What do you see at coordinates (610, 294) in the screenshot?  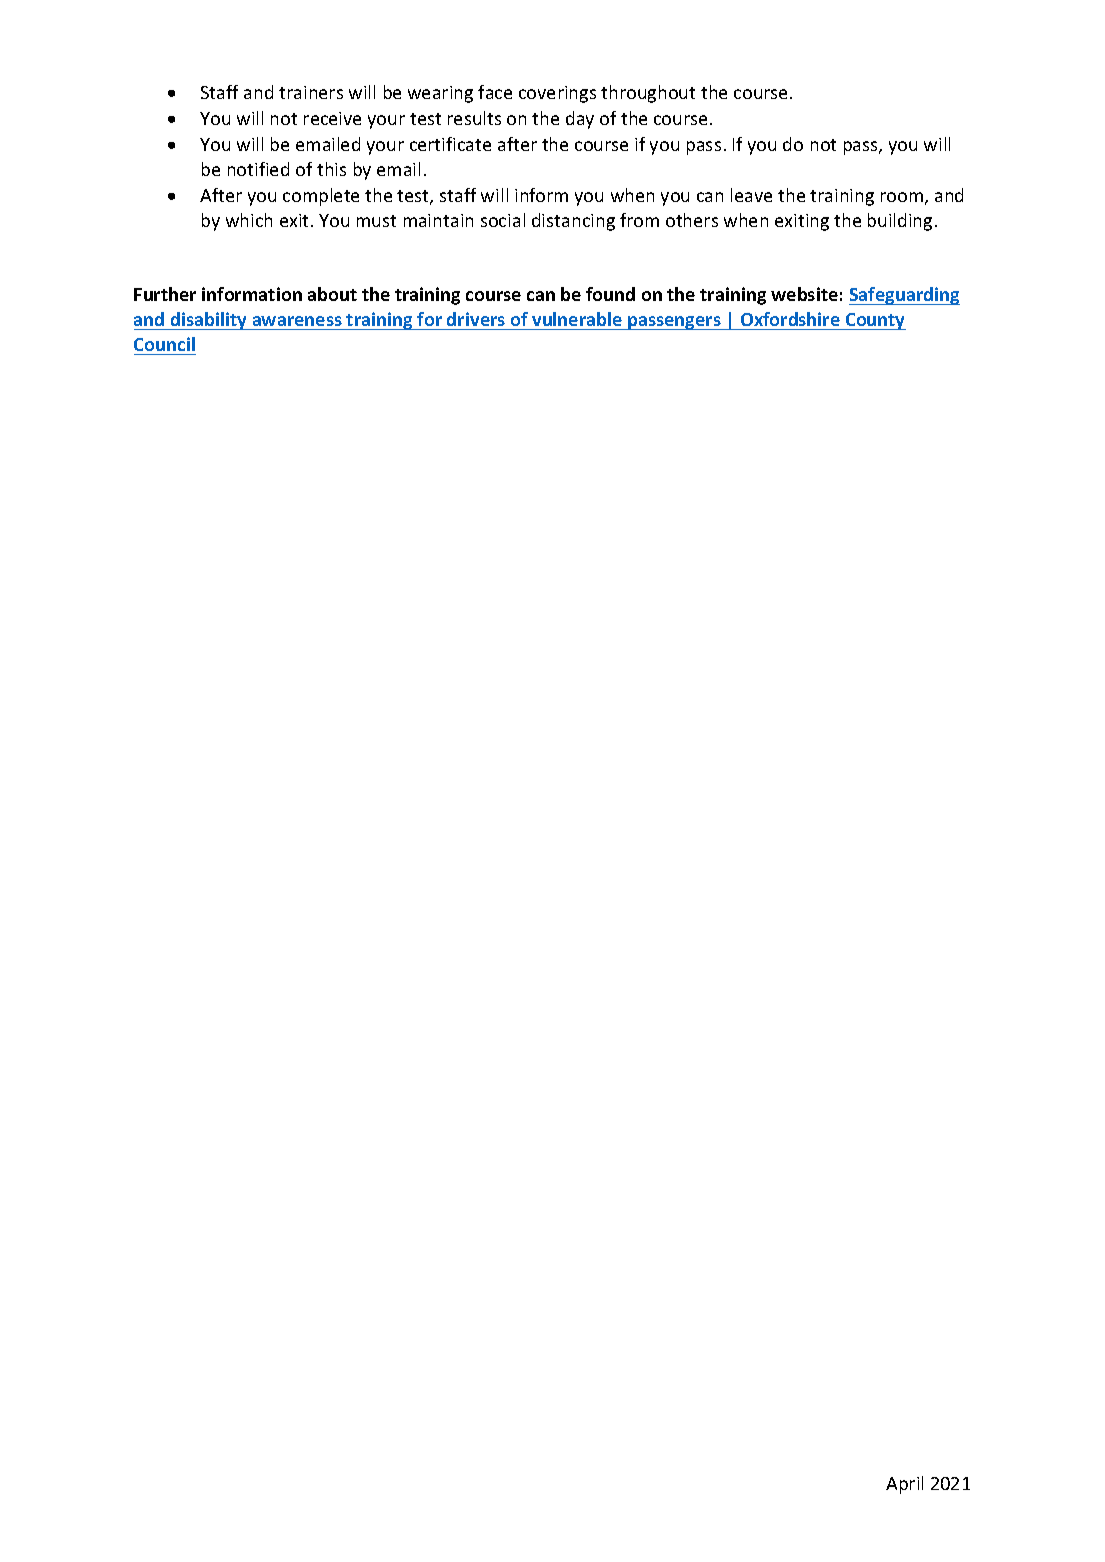 I see `found` at bounding box center [610, 294].
